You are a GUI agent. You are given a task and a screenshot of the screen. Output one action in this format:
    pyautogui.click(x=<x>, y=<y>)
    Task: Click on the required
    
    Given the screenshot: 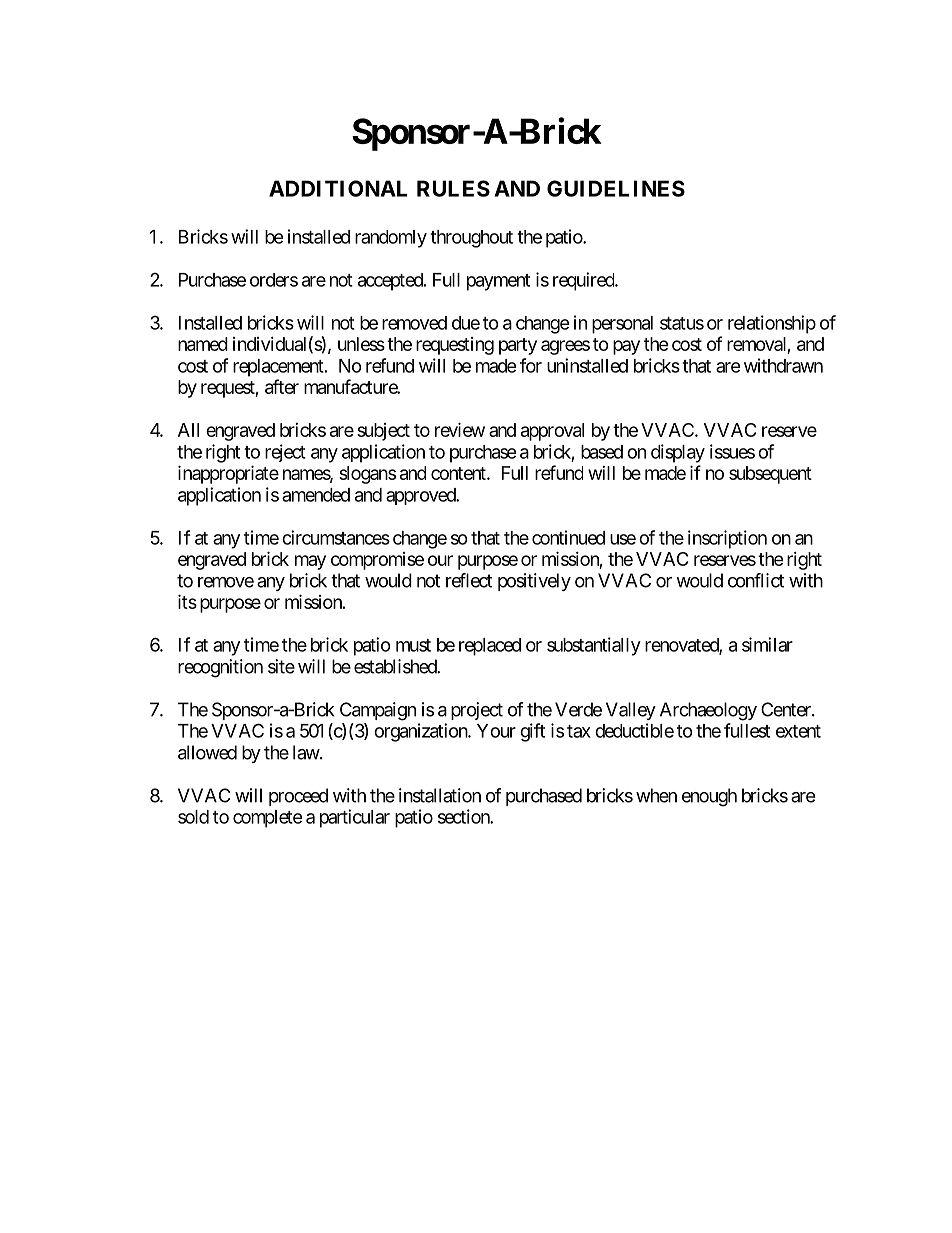 What is the action you would take?
    pyautogui.click(x=584, y=281)
